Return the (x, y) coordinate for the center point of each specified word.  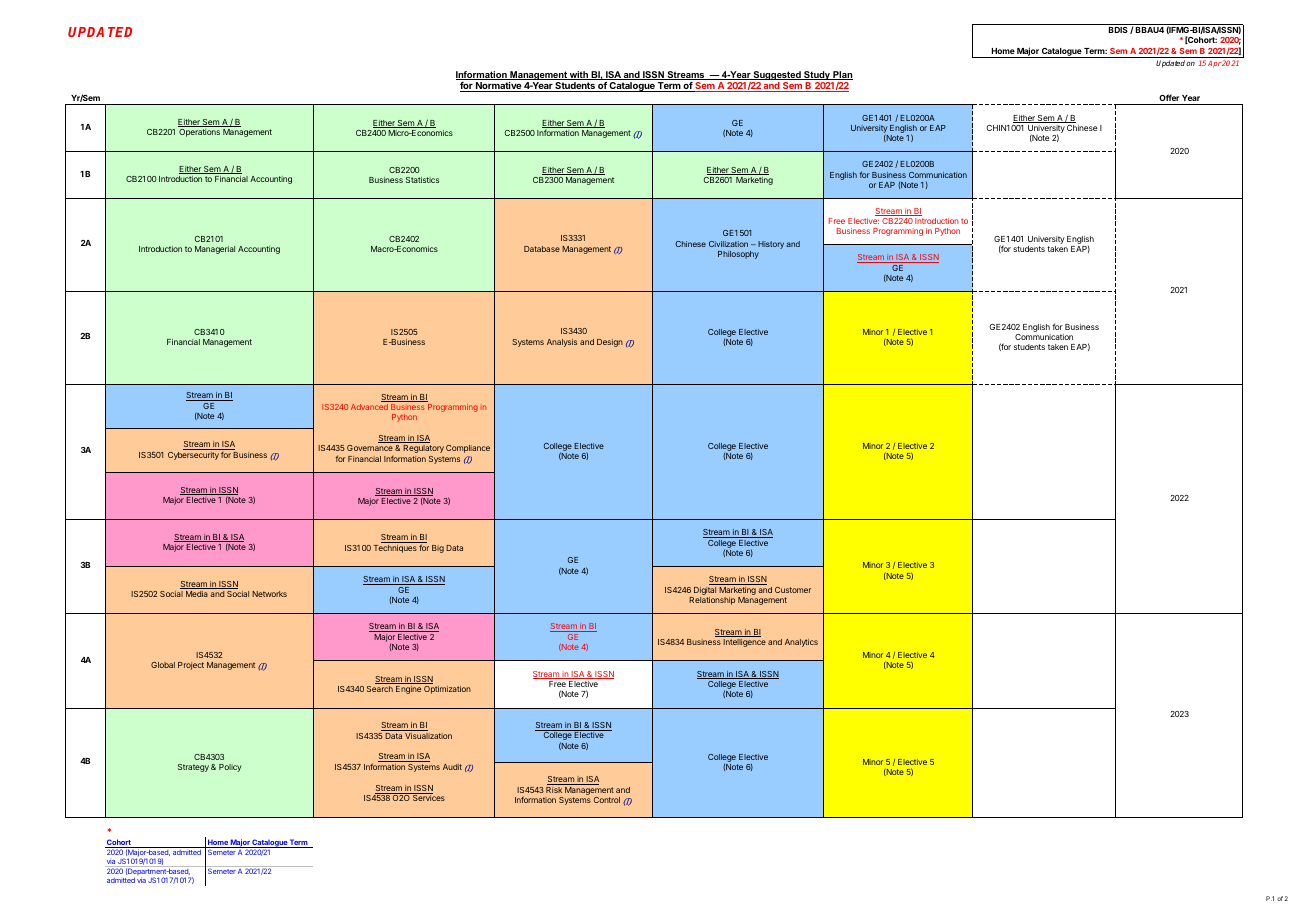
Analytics (801, 643)
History (771, 245)
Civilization (728, 244)
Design (610, 343)
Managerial (215, 250)
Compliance (468, 449)
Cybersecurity (193, 456)
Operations (199, 133)
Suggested (777, 77)
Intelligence (744, 643)
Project (191, 666)
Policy (230, 768)
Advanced (369, 407)
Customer (793, 590)
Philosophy (738, 255)
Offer (1169, 97)
